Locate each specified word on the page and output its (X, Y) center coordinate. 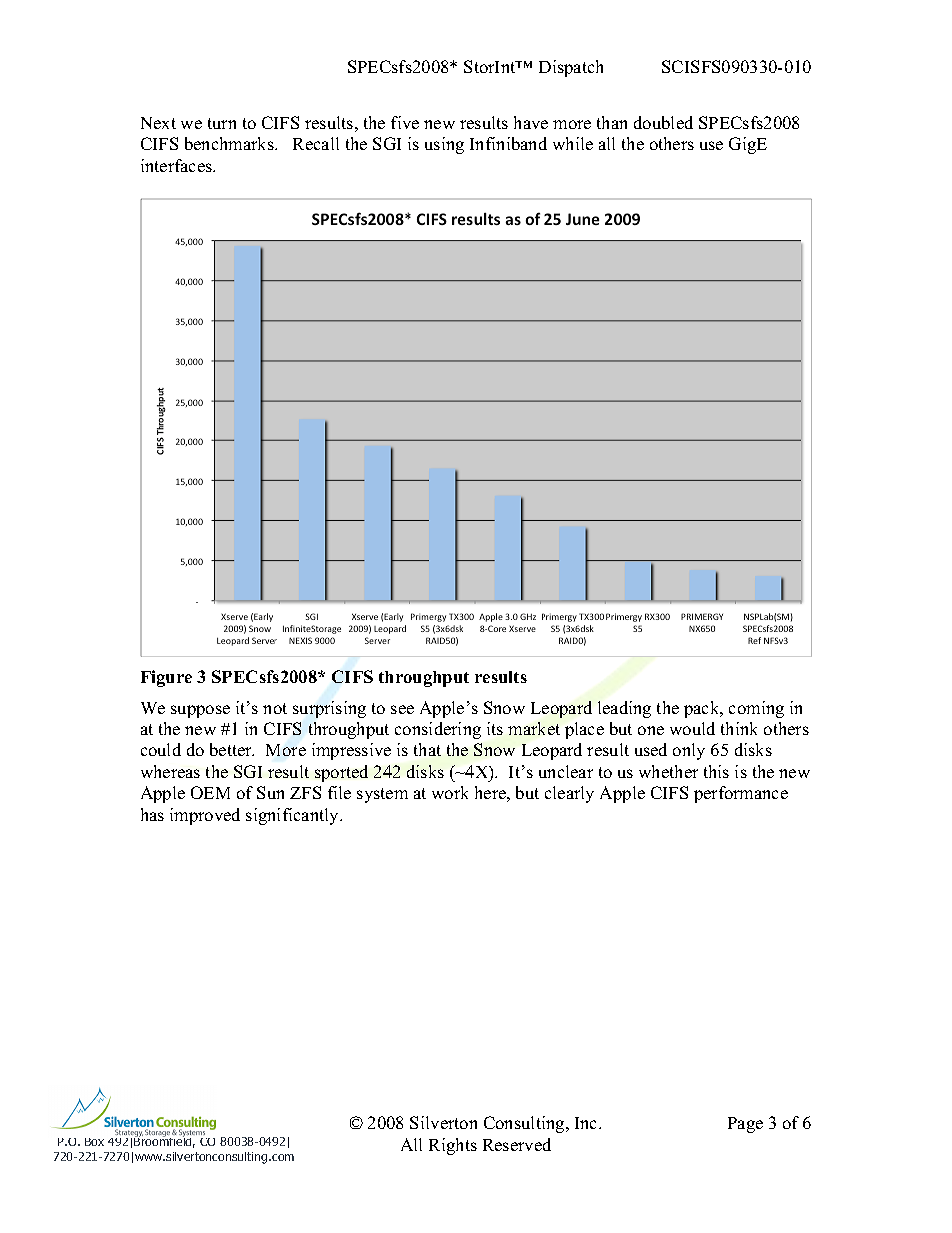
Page (745, 1125)
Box (94, 1142)
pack (703, 709)
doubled (663, 122)
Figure (166, 678)
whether (668, 771)
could (161, 749)
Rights (453, 1146)
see (402, 709)
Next (158, 123)
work (450, 792)
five (405, 122)
